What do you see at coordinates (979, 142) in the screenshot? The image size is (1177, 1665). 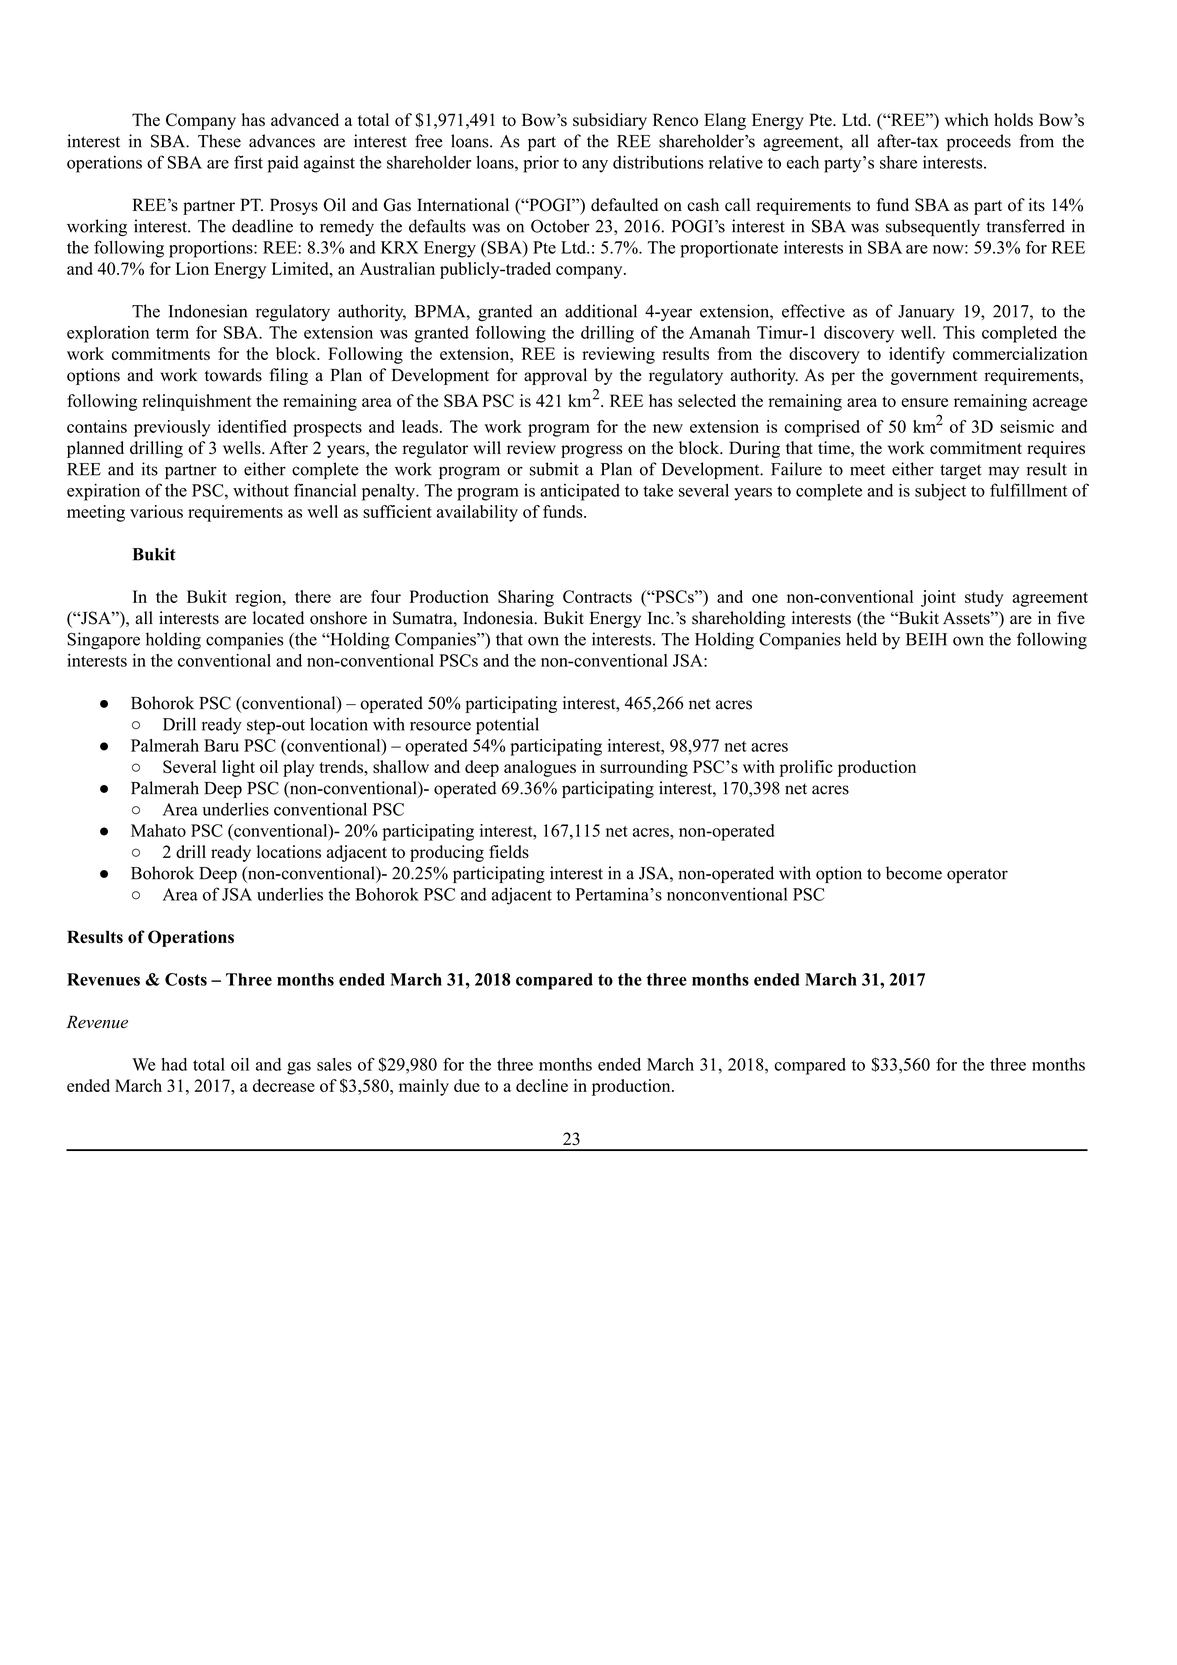 I see `proceeds` at bounding box center [979, 142].
